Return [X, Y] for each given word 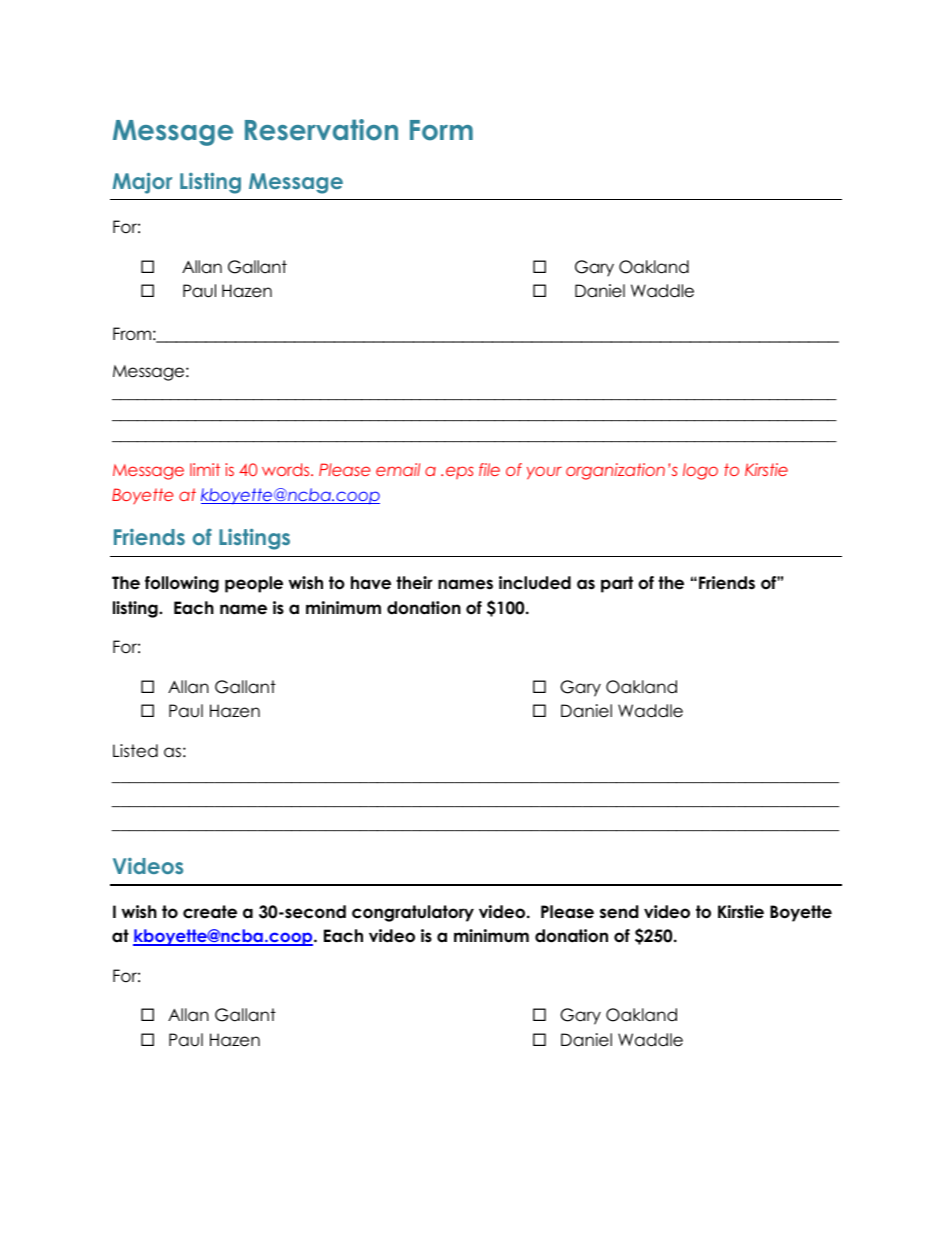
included [535, 583]
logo [700, 471]
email [398, 469]
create [210, 912]
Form [441, 130]
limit [205, 469]
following [182, 584]
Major [142, 183]
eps [459, 472]
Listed [135, 751]
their [414, 583]
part [617, 584]
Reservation [321, 130]
